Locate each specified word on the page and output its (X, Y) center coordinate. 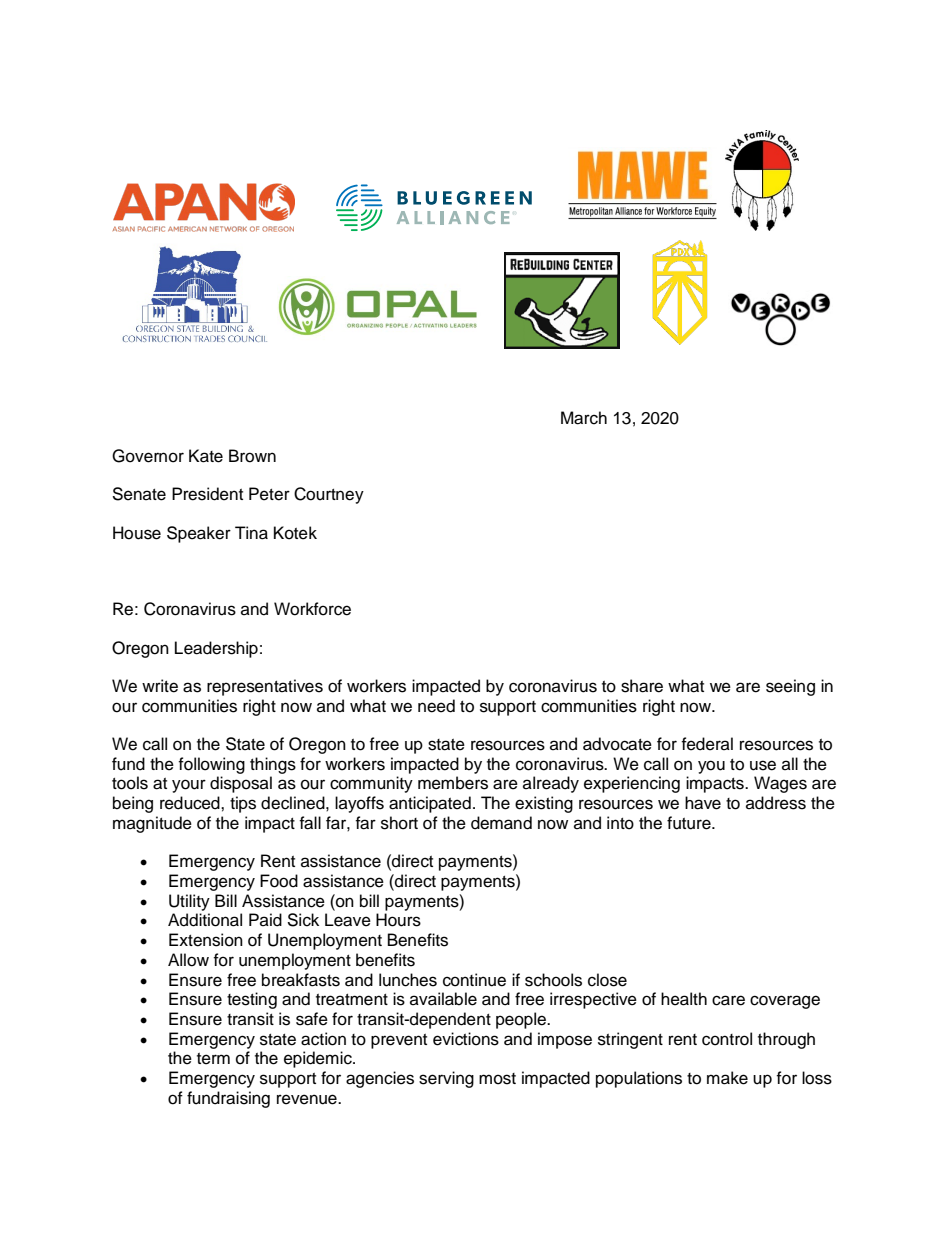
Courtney (329, 495)
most (497, 1079)
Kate (206, 456)
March (584, 418)
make (727, 1078)
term (213, 1059)
